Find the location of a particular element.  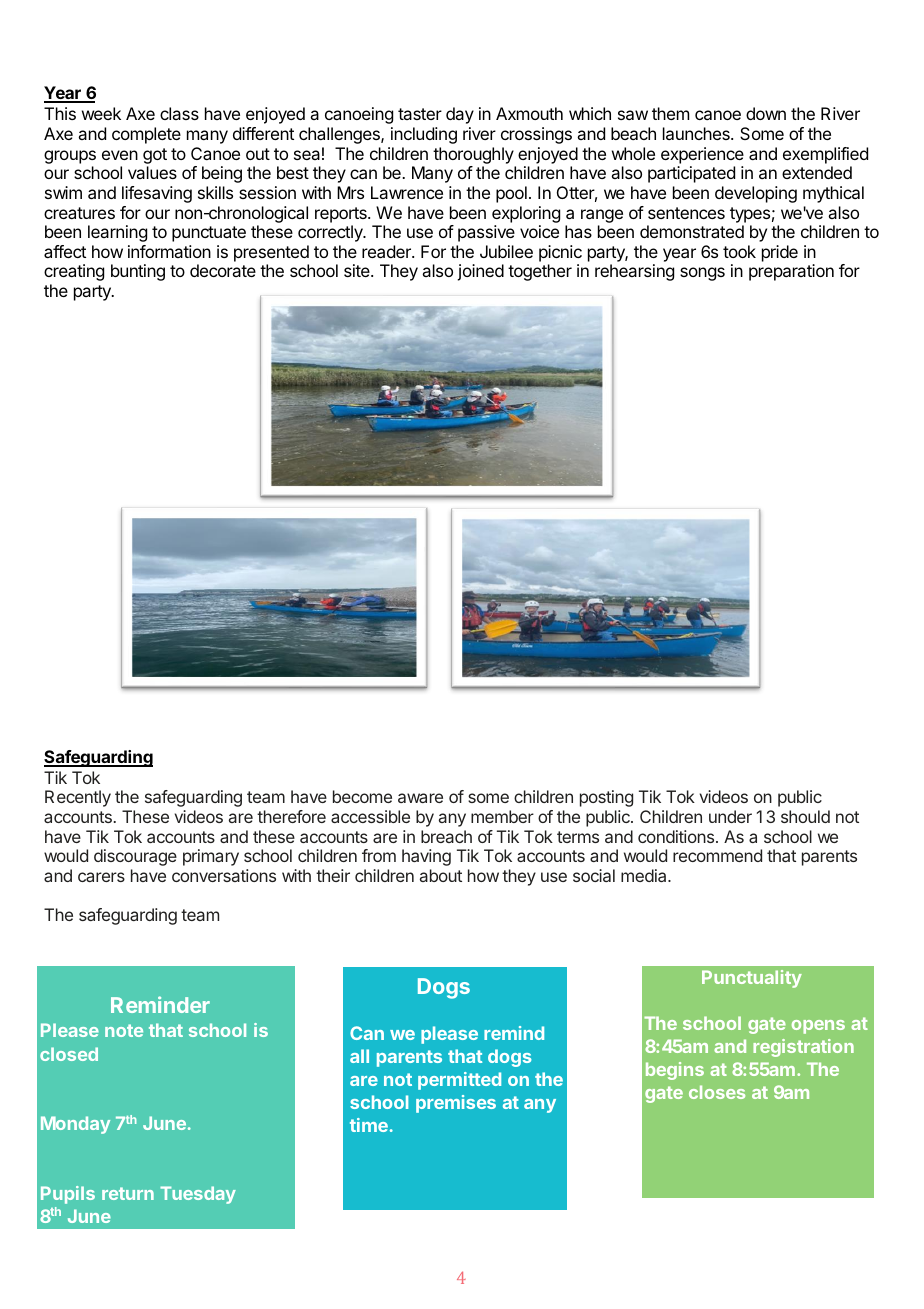

under is located at coordinates (730, 816).
